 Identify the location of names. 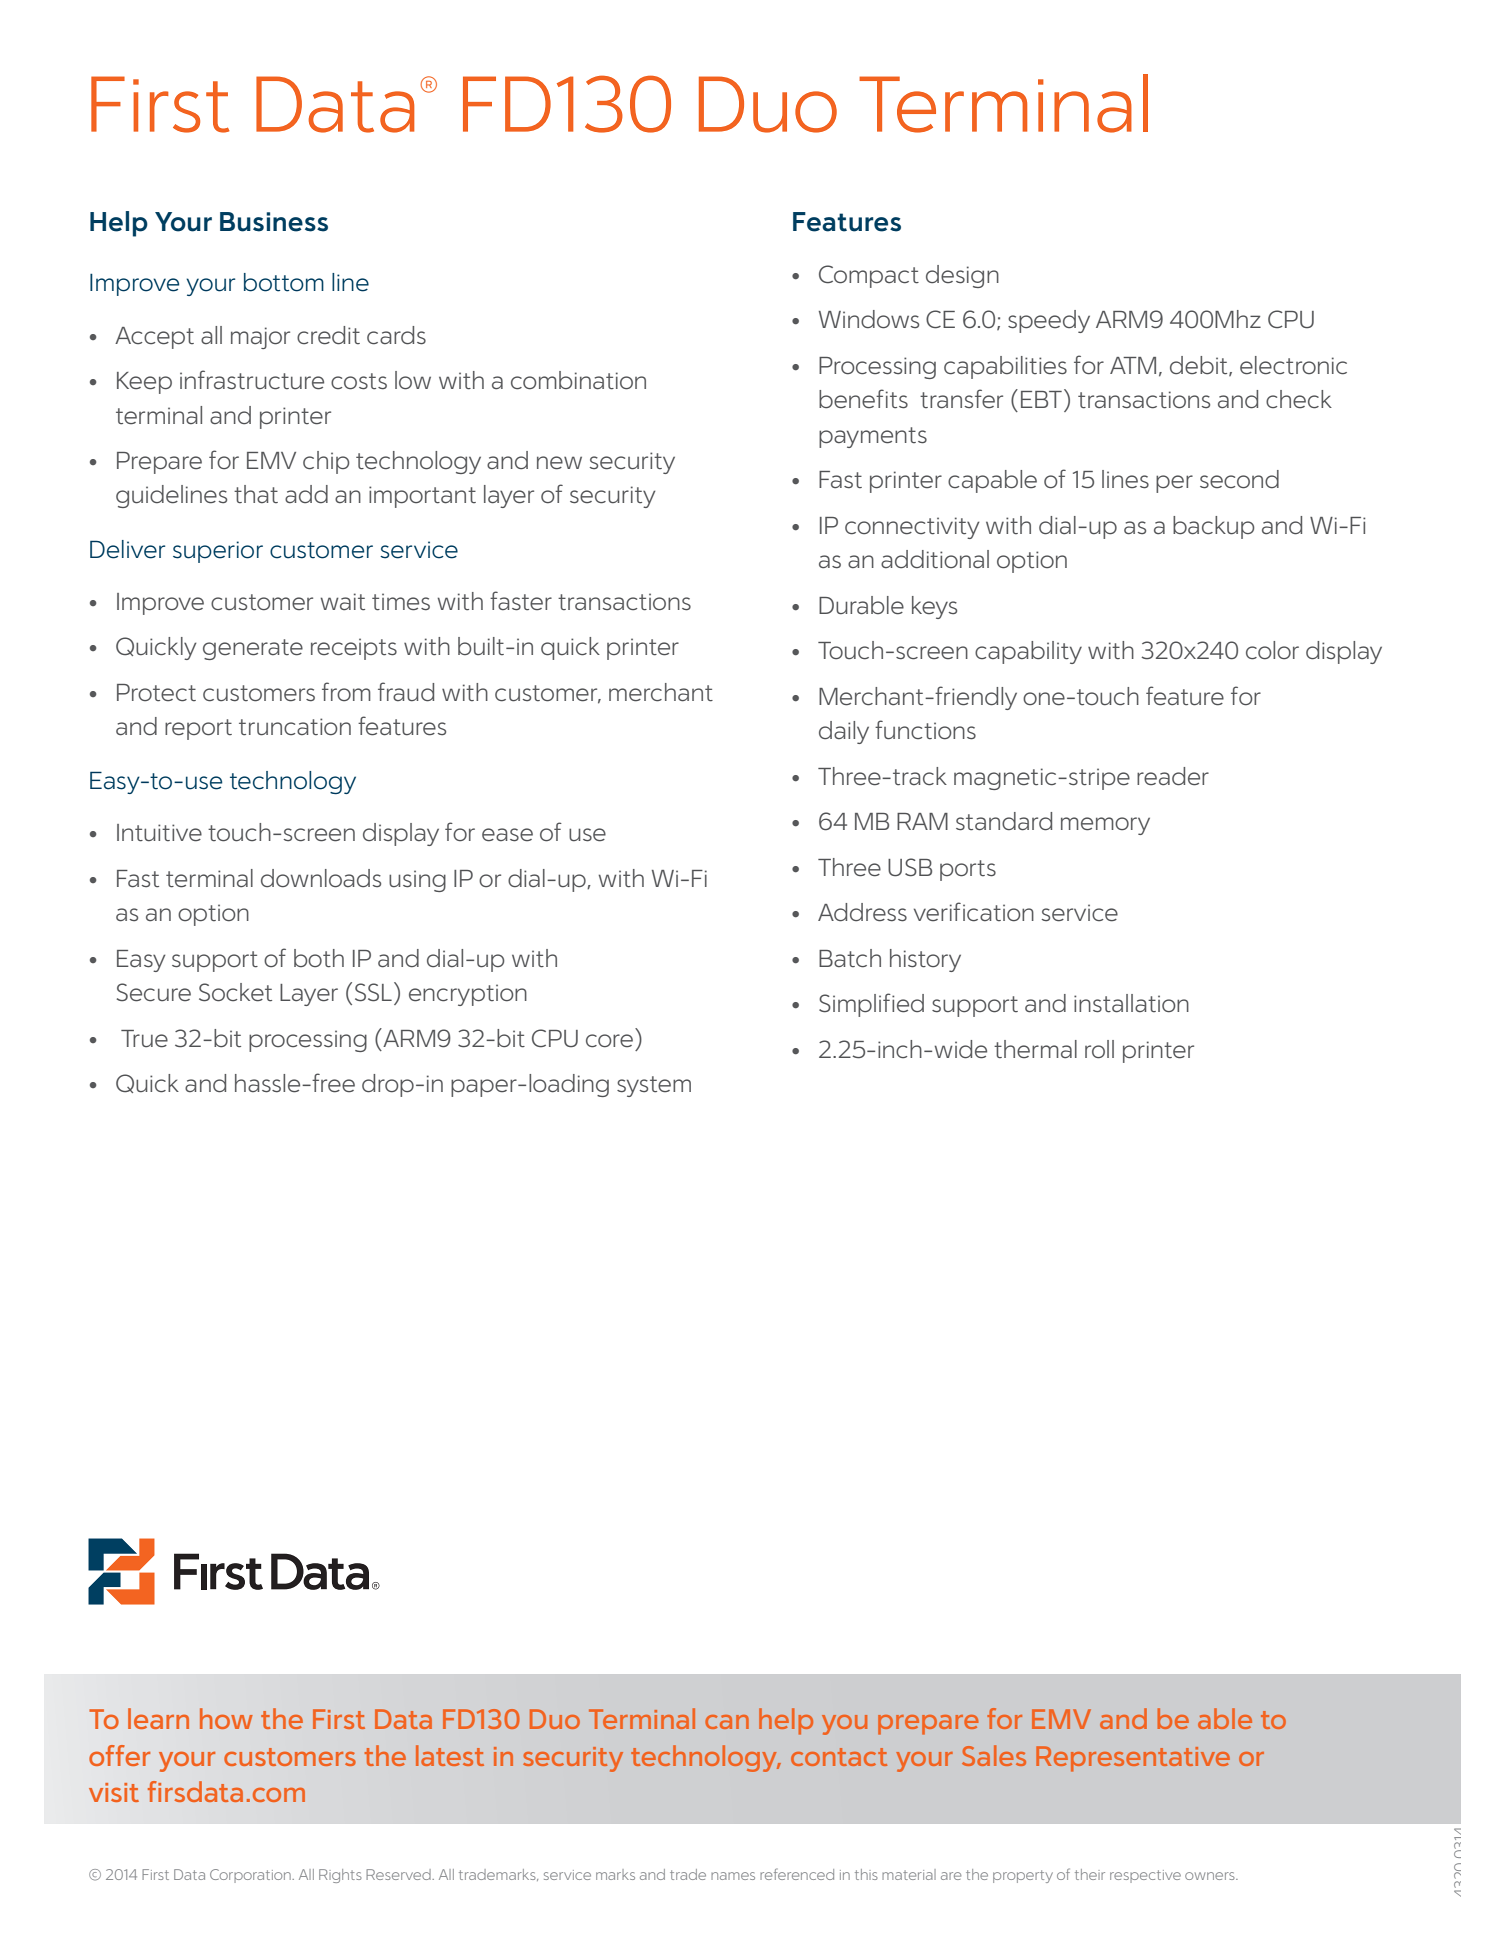
(733, 1876).
